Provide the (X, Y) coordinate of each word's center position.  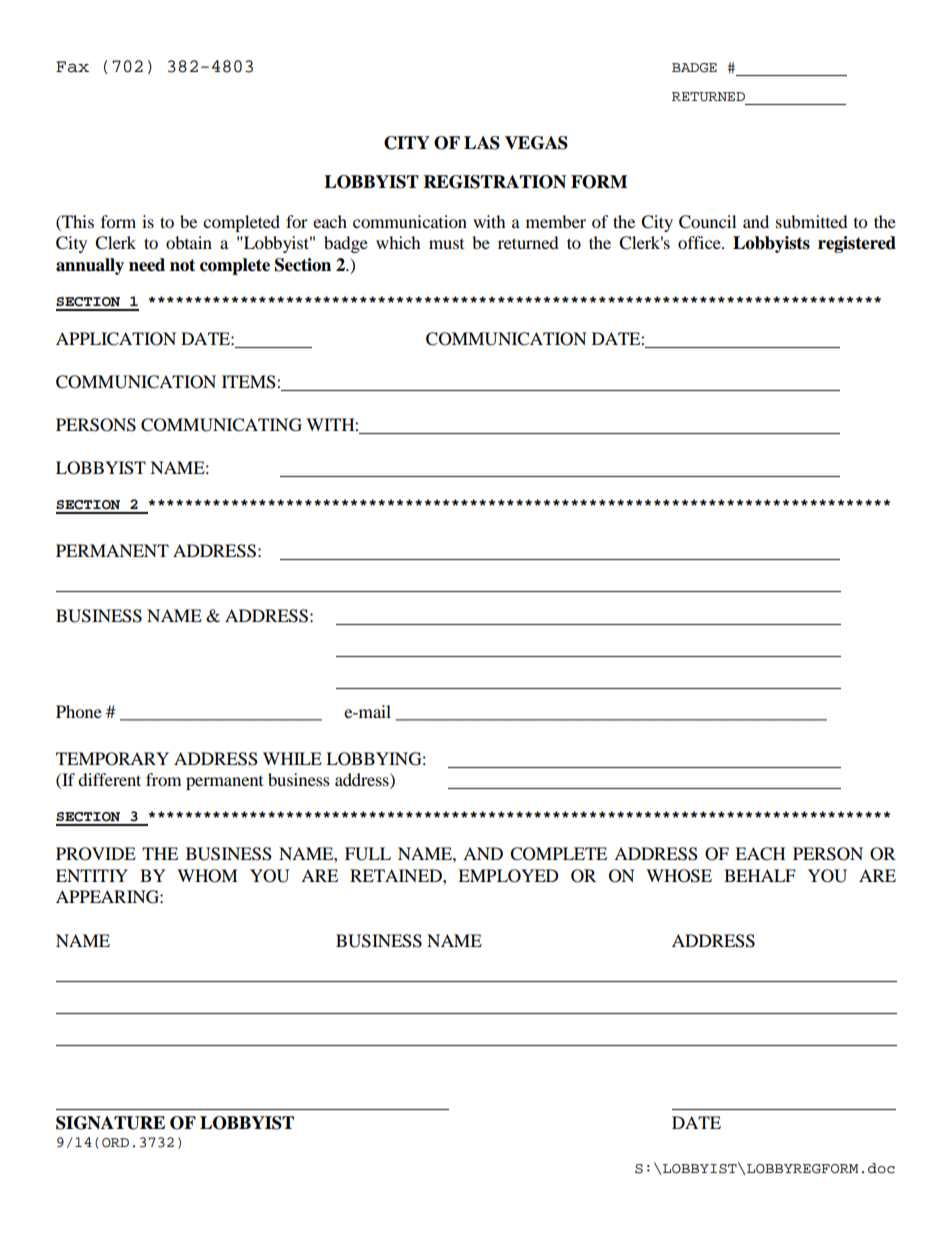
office (700, 242)
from (163, 779)
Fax (72, 67)
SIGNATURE (110, 1123)
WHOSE (679, 876)
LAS (482, 143)
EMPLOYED (508, 876)
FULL (368, 854)
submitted (811, 221)
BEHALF (760, 875)
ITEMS (250, 382)
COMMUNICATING (221, 425)
